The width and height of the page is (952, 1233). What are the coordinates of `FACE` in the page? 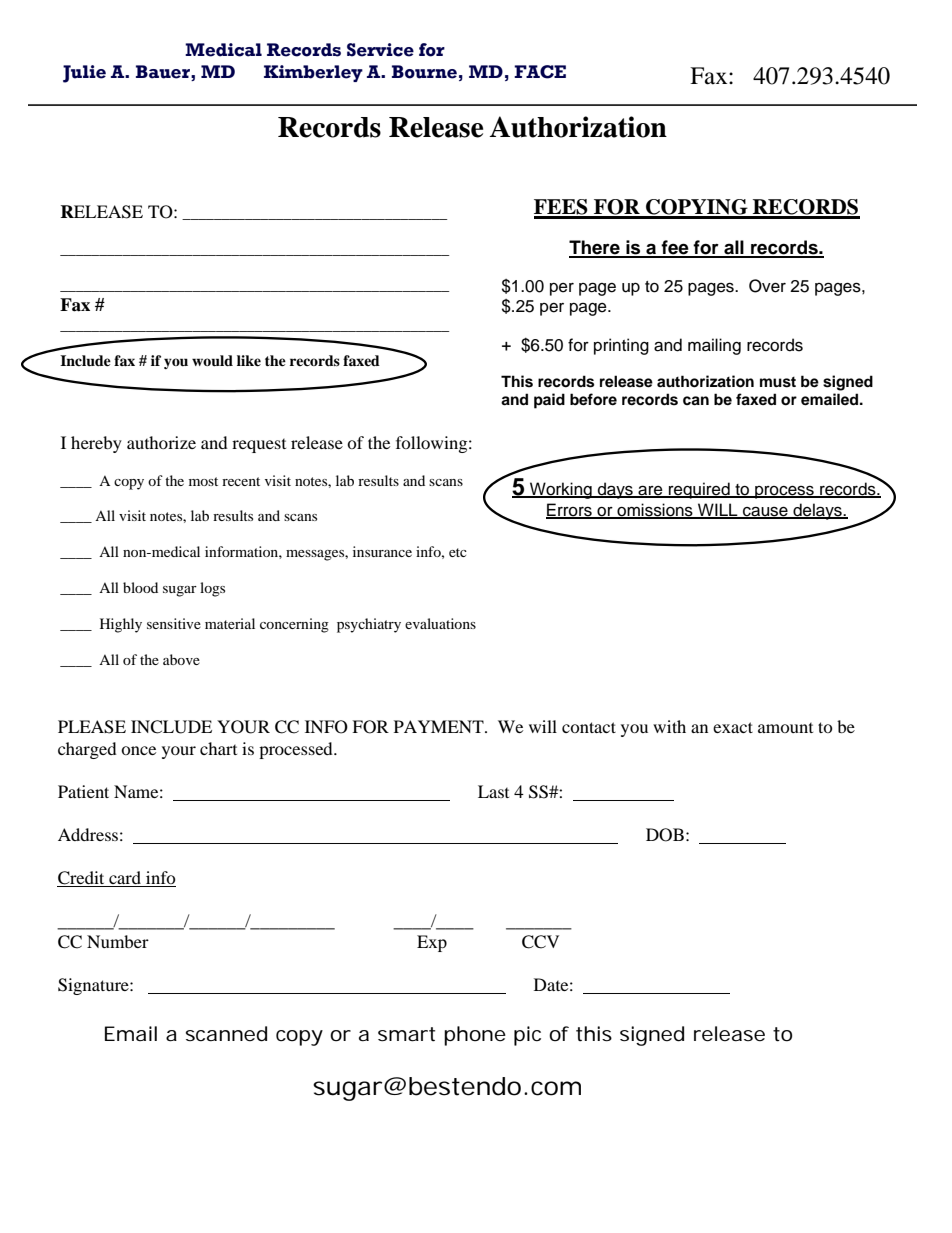 It's located at (540, 72).
